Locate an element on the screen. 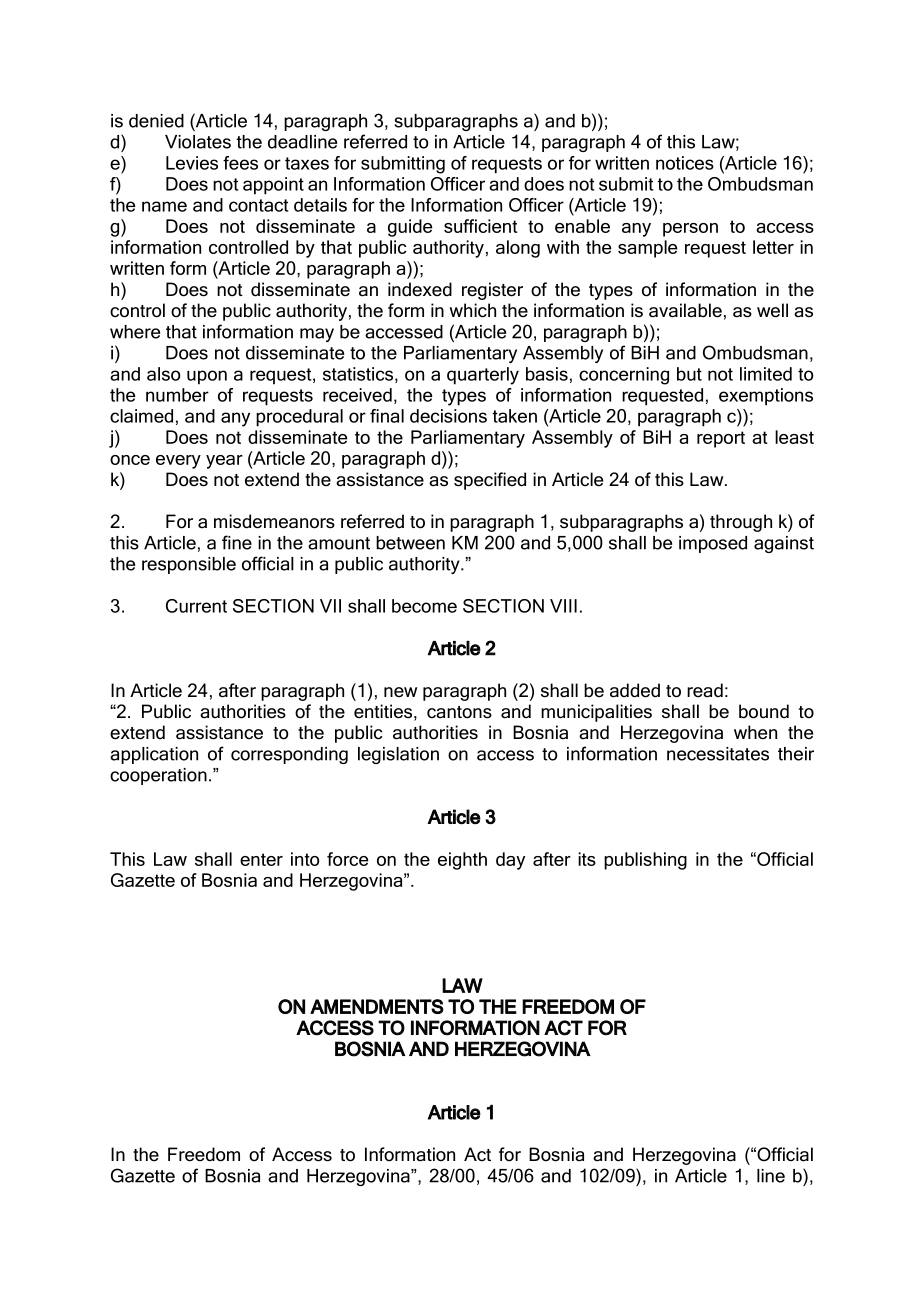 This screenshot has width=924, height=1308. Violates is located at coordinates (198, 142).
